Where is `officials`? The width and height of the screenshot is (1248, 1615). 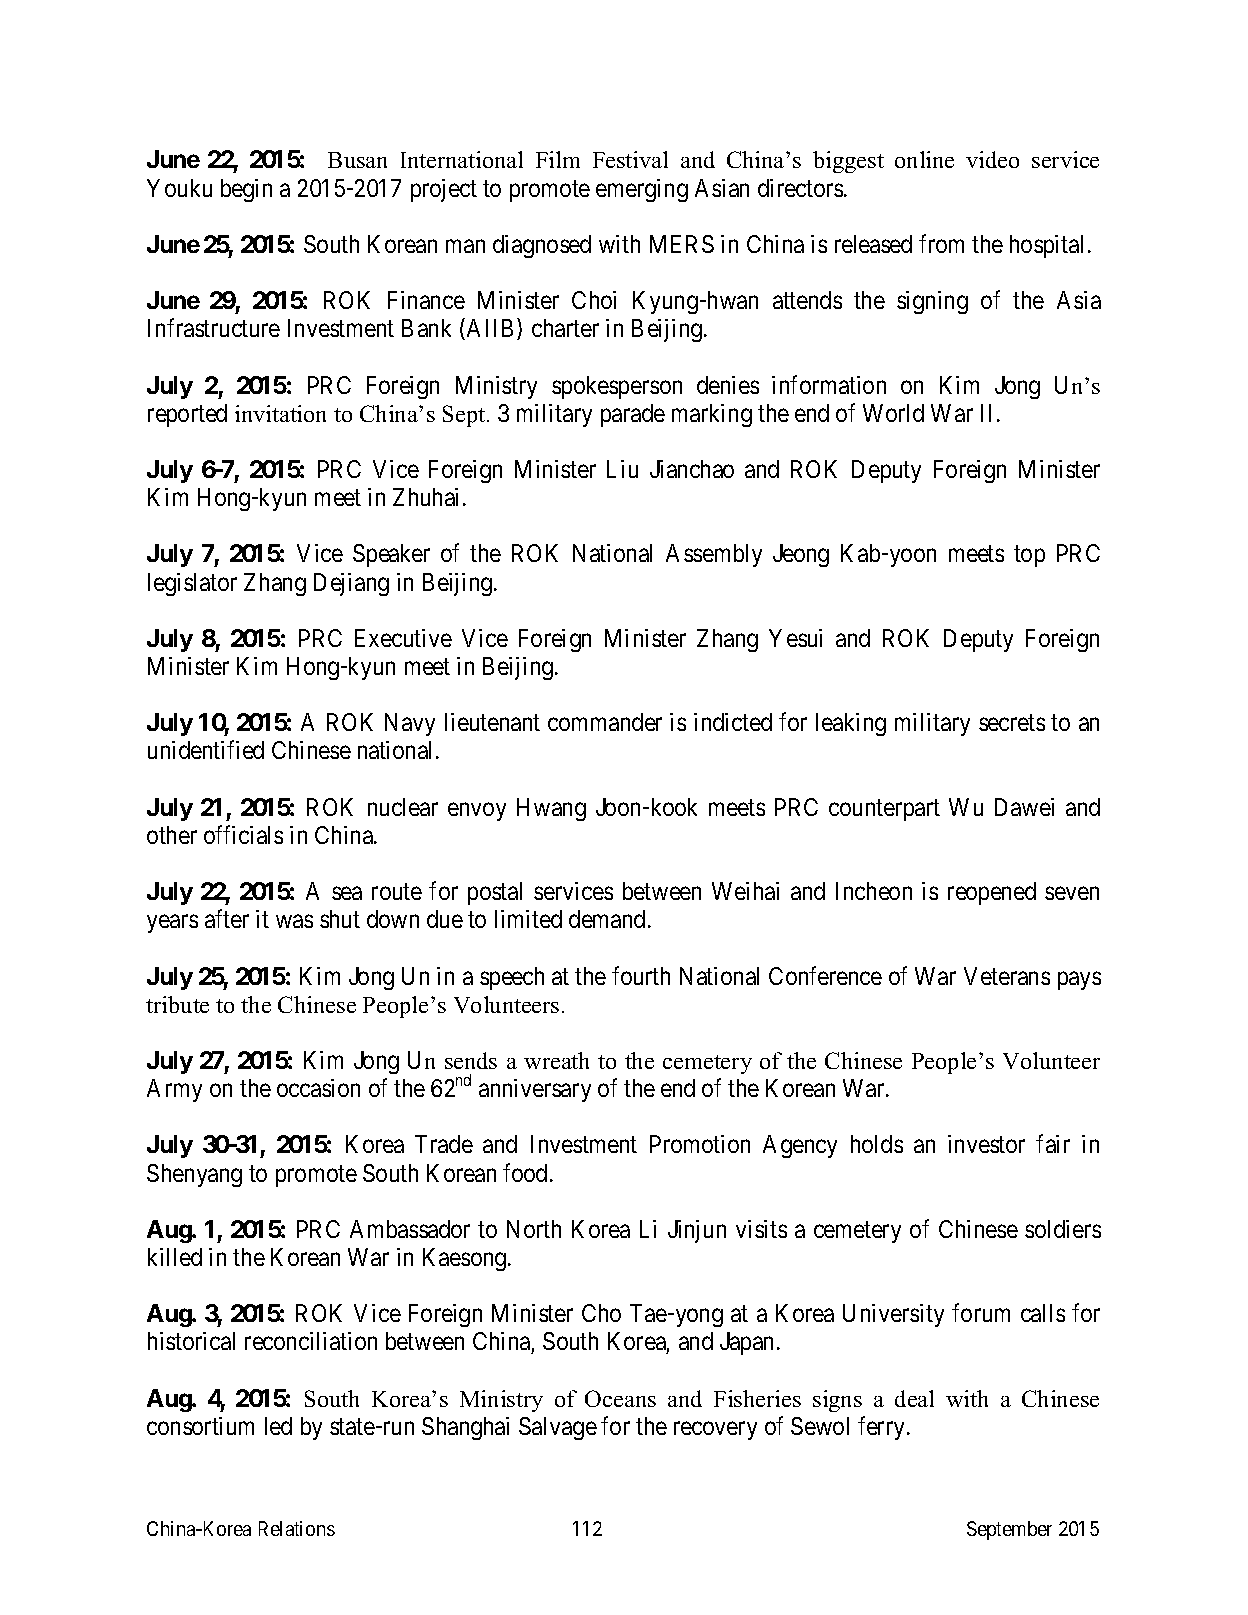
officials is located at coordinates (243, 834).
